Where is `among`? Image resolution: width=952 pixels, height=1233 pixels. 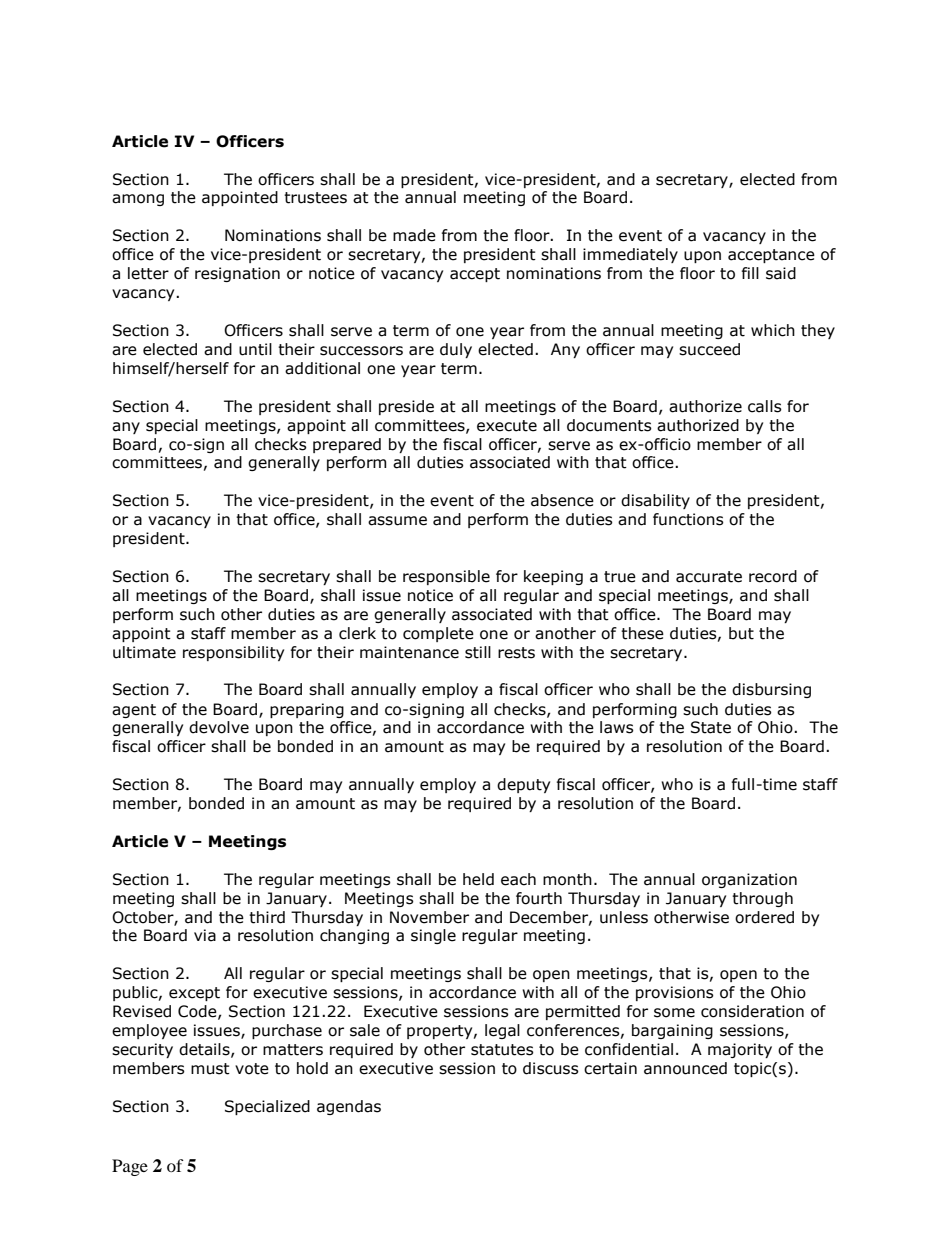 among is located at coordinates (138, 200).
